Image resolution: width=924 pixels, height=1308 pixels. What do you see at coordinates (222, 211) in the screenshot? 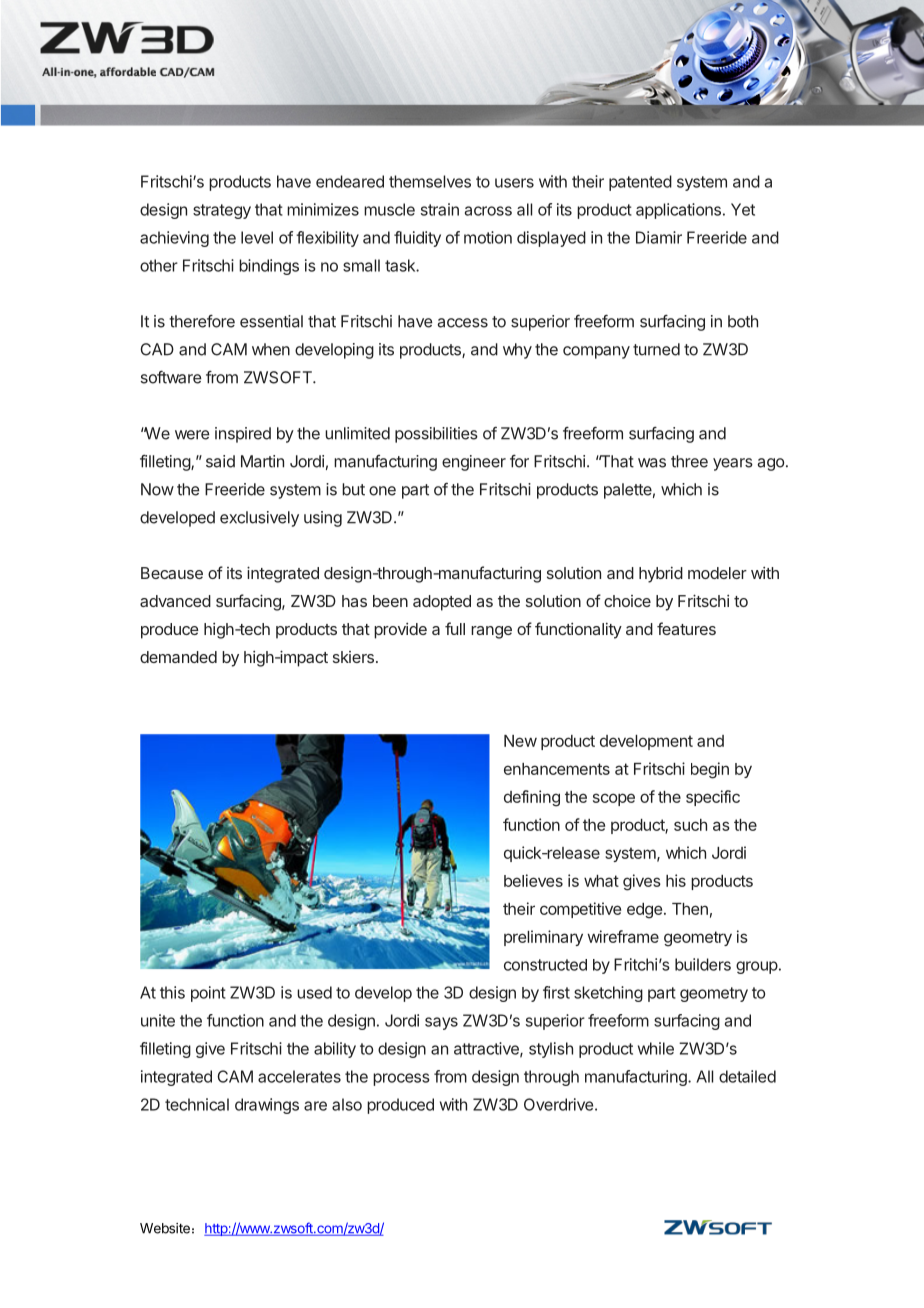
I see `strategy` at bounding box center [222, 211].
